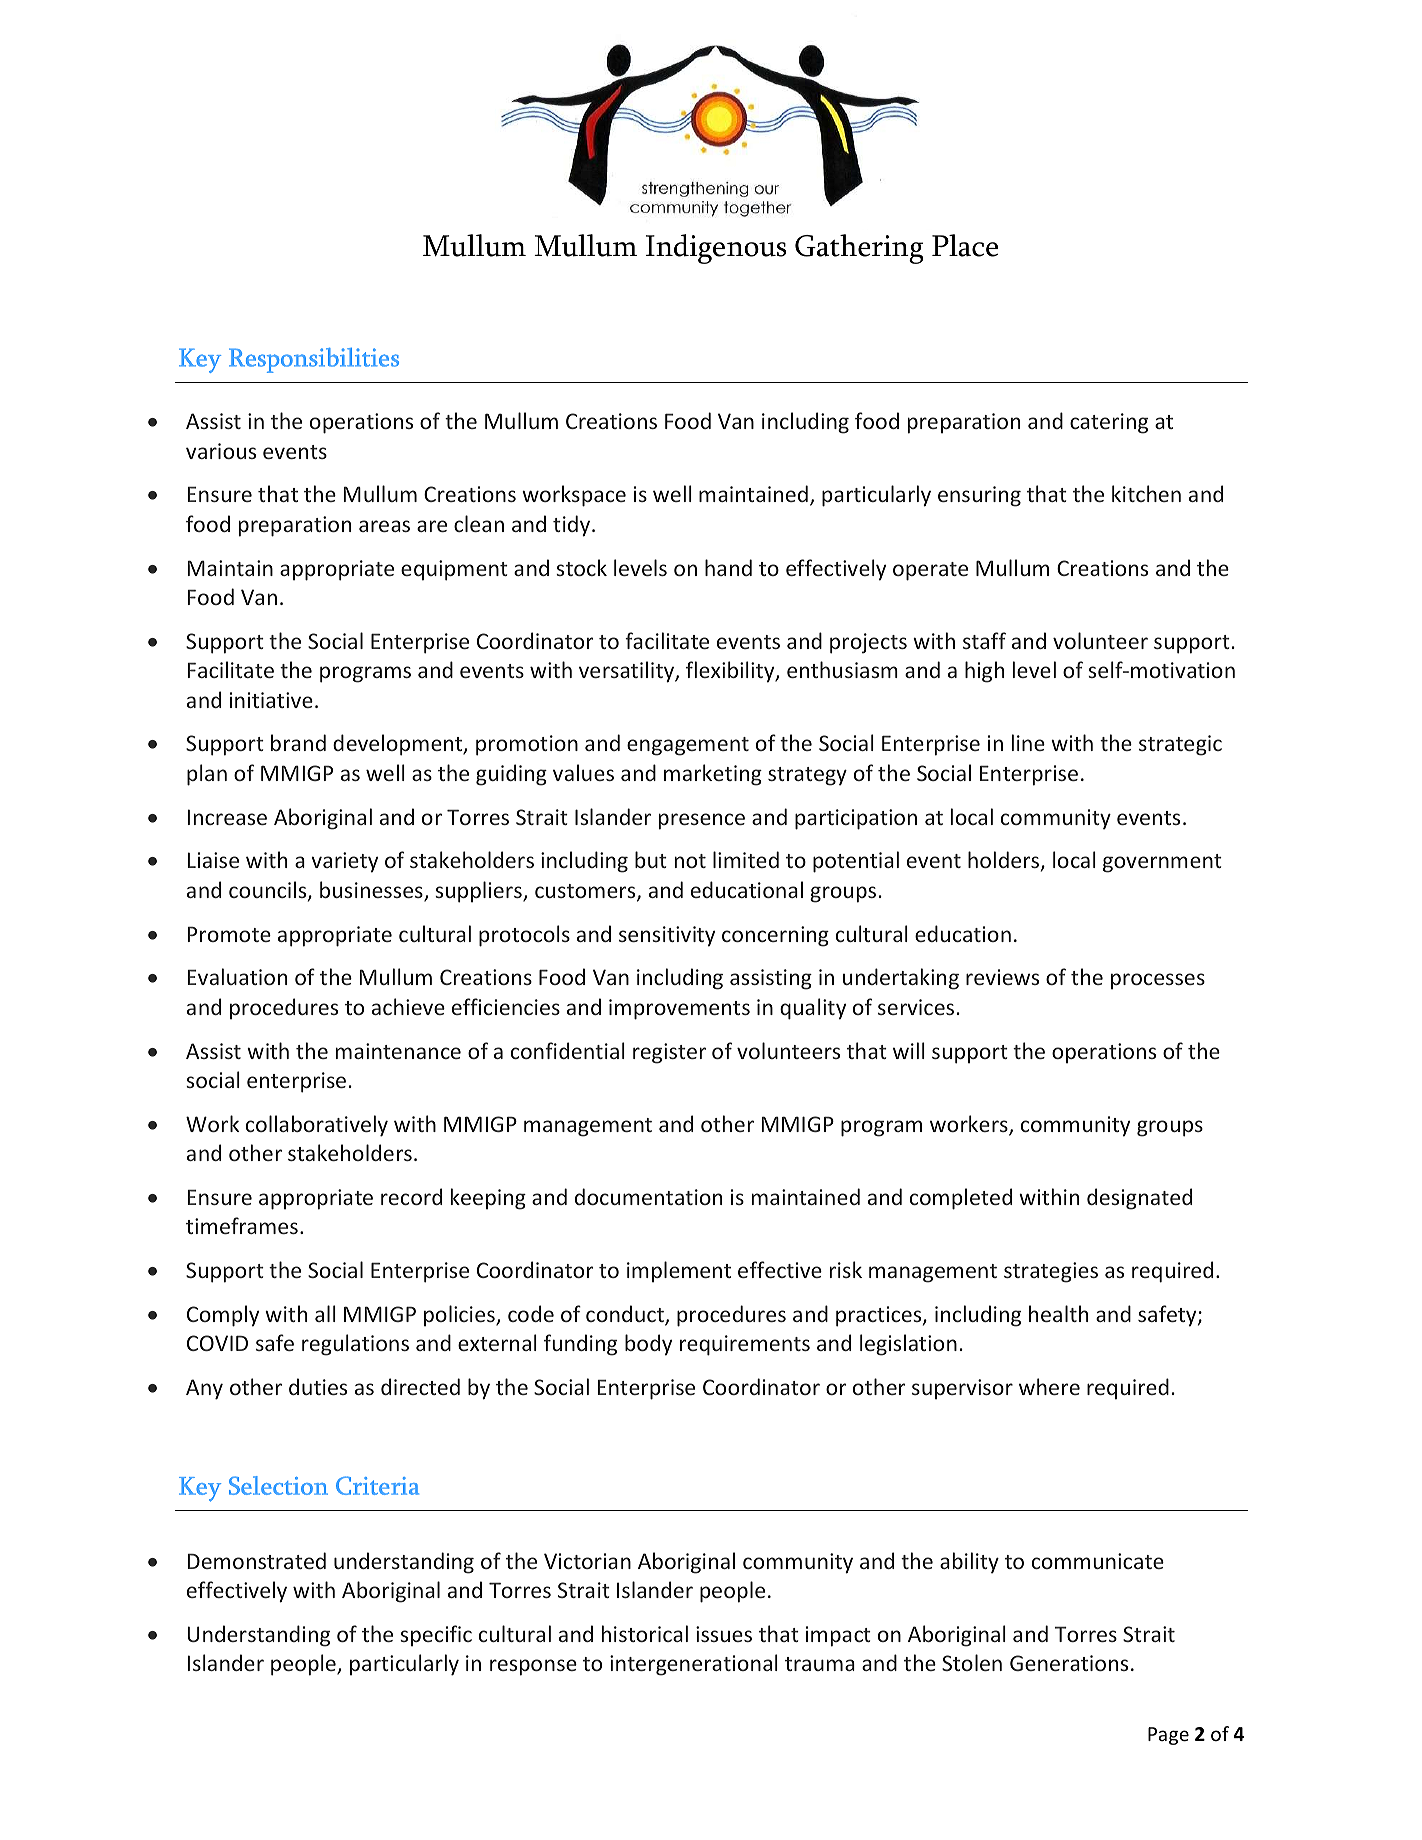 The height and width of the document is (1840, 1422). I want to click on Generations, so click(1069, 1663).
